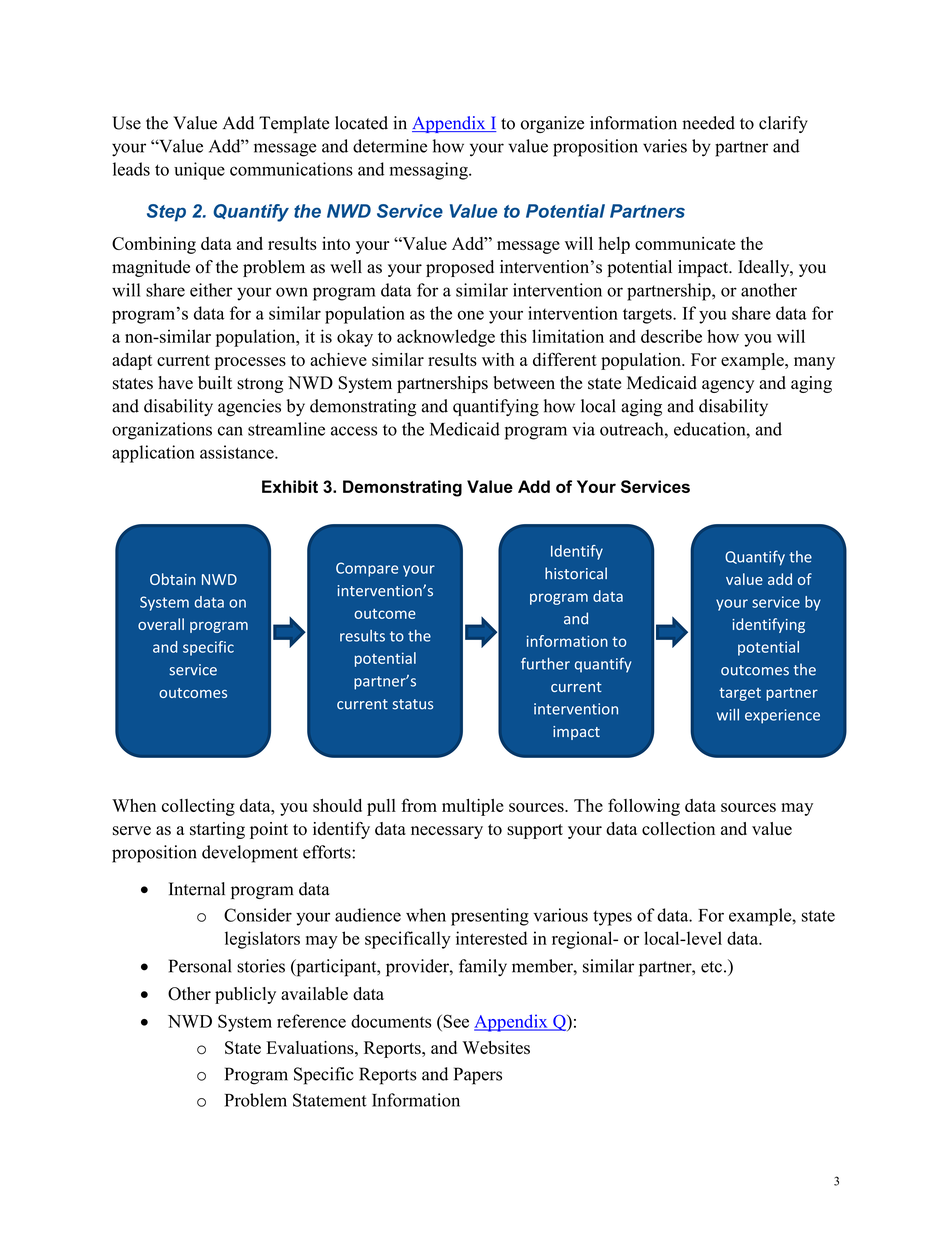 The image size is (952, 1233). What do you see at coordinates (711, 967) in the screenshot?
I see `etc` at bounding box center [711, 967].
